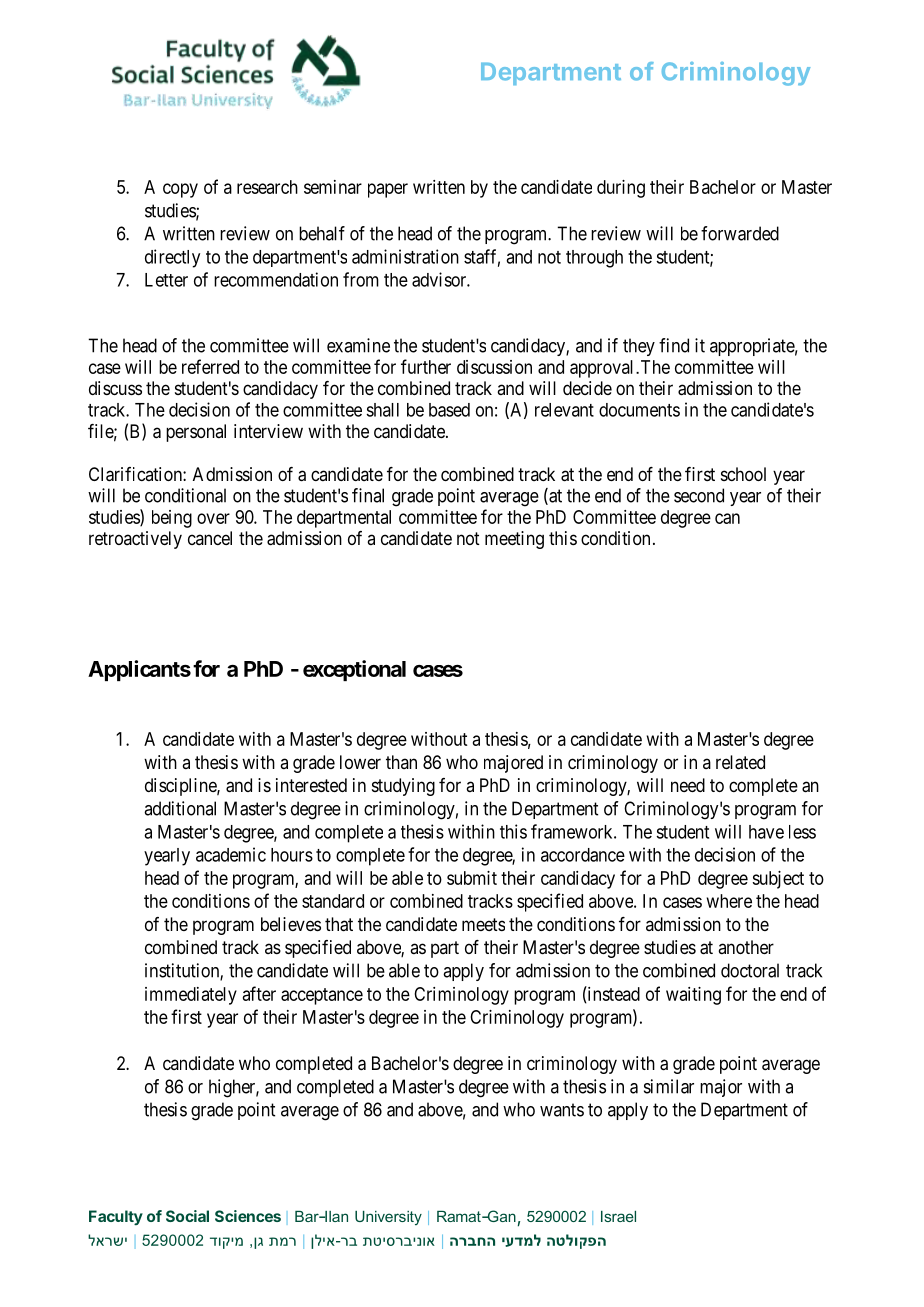 This document has height=1307, width=924. I want to click on related, so click(740, 762).
